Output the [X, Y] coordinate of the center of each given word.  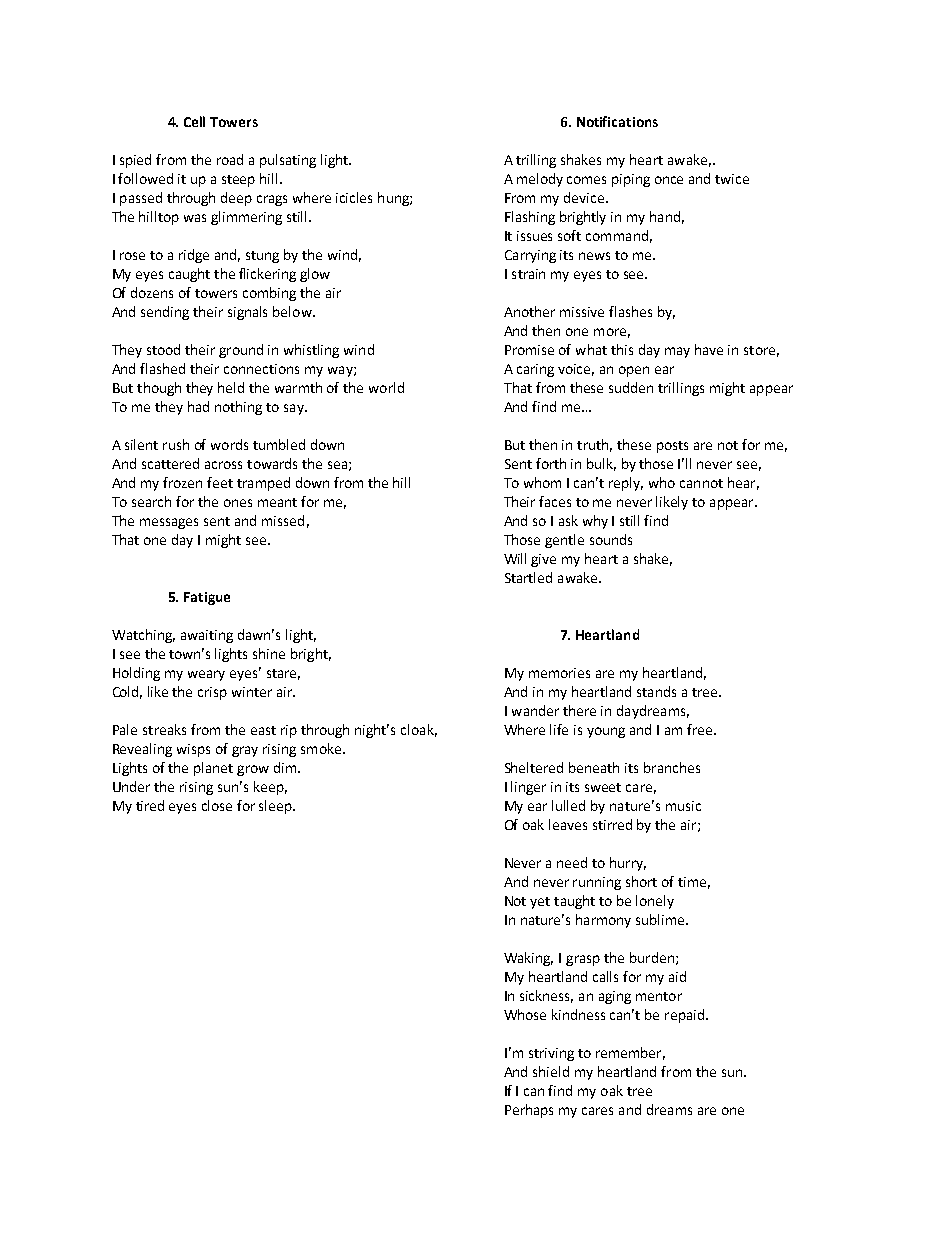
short [641, 881]
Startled [528, 577]
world [386, 387]
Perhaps [529, 1111]
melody [540, 180]
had [198, 406]
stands [656, 691]
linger [528, 788]
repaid [684, 1016]
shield [551, 1071]
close [217, 805]
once [669, 180]
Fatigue [207, 598]
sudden [631, 387]
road [230, 159]
